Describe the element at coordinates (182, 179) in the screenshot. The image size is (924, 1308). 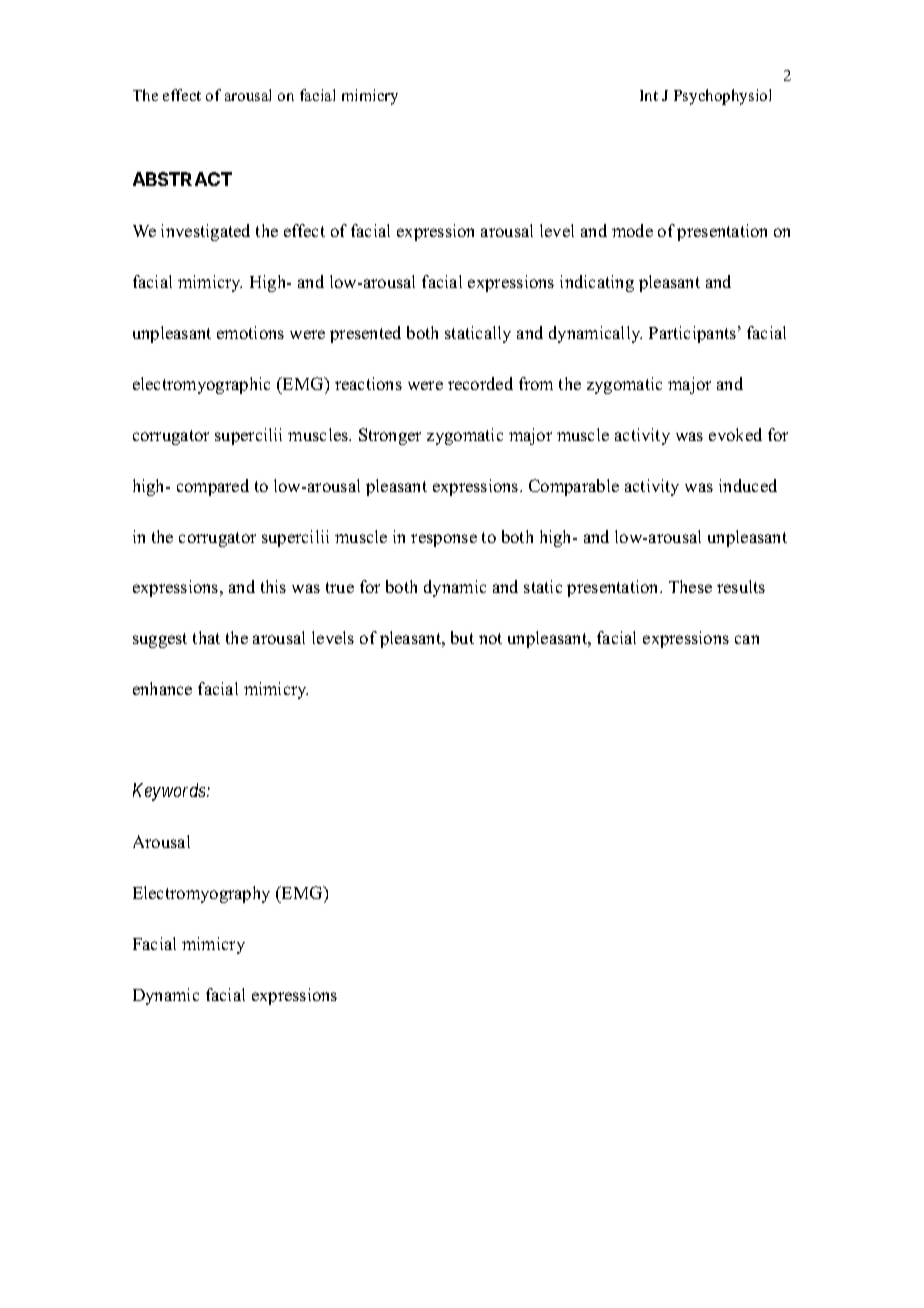
I see `ABSTRACT` at that location.
